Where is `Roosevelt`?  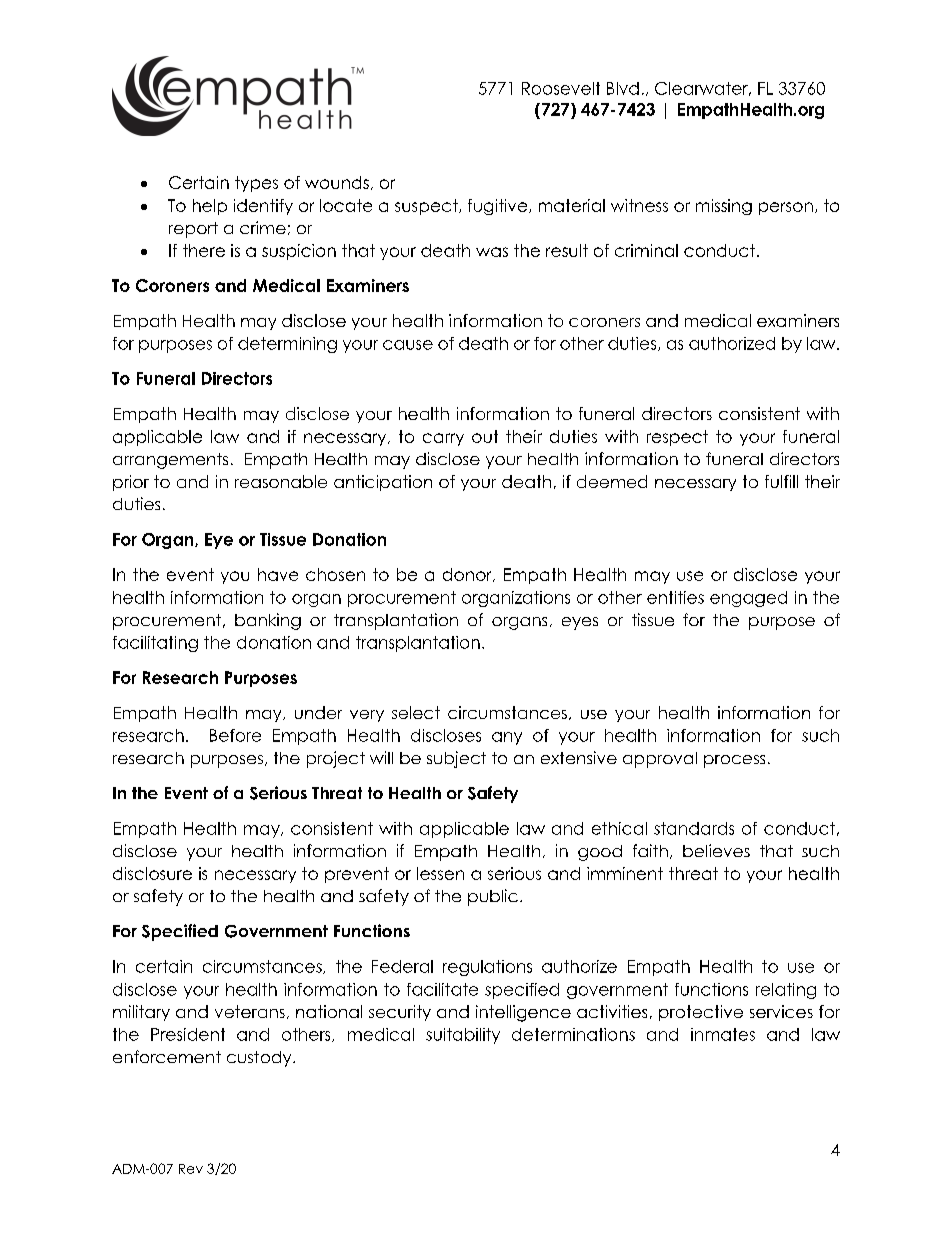 Roosevelt is located at coordinates (561, 88).
